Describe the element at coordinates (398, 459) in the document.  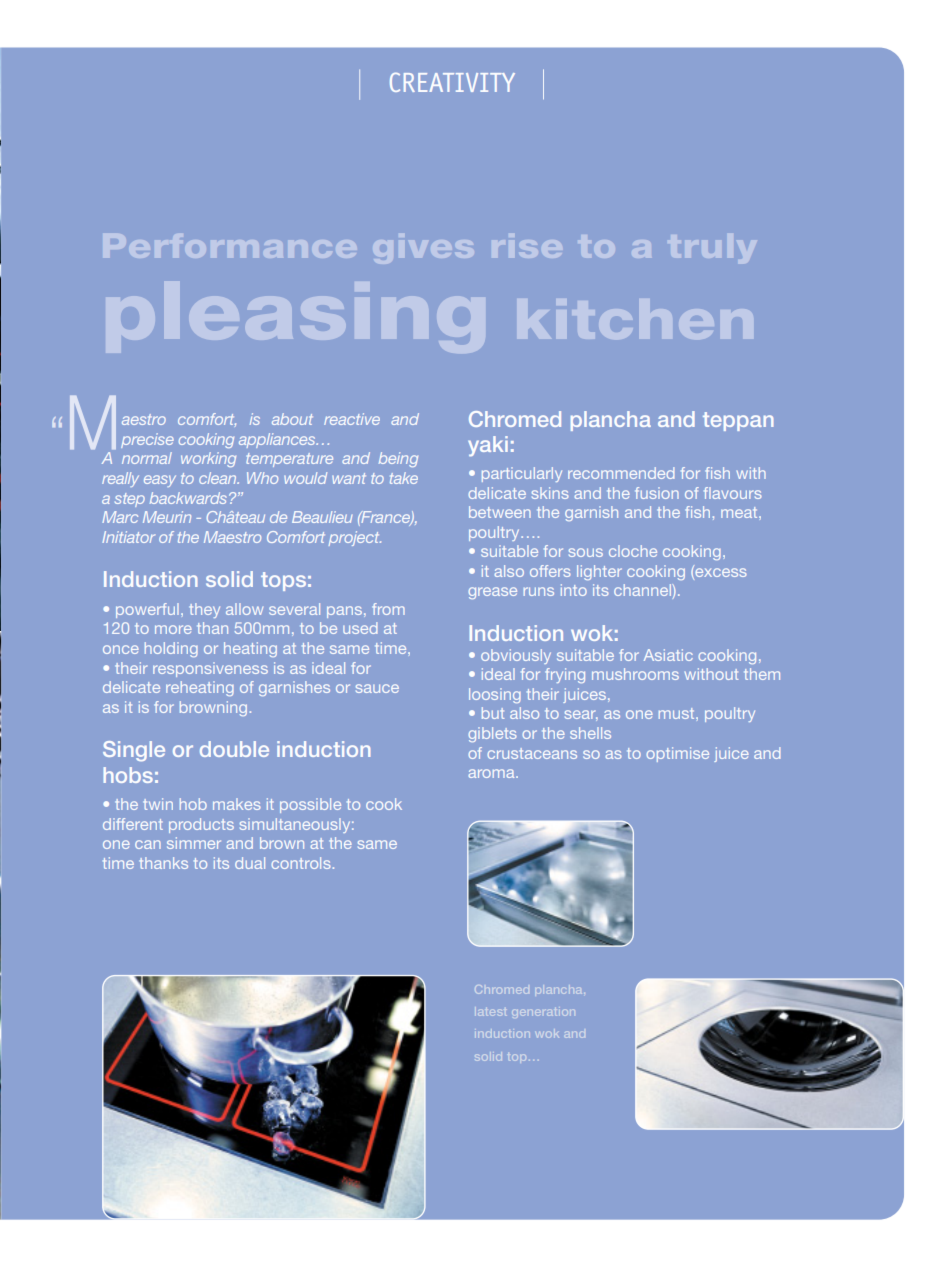
I see `being` at that location.
